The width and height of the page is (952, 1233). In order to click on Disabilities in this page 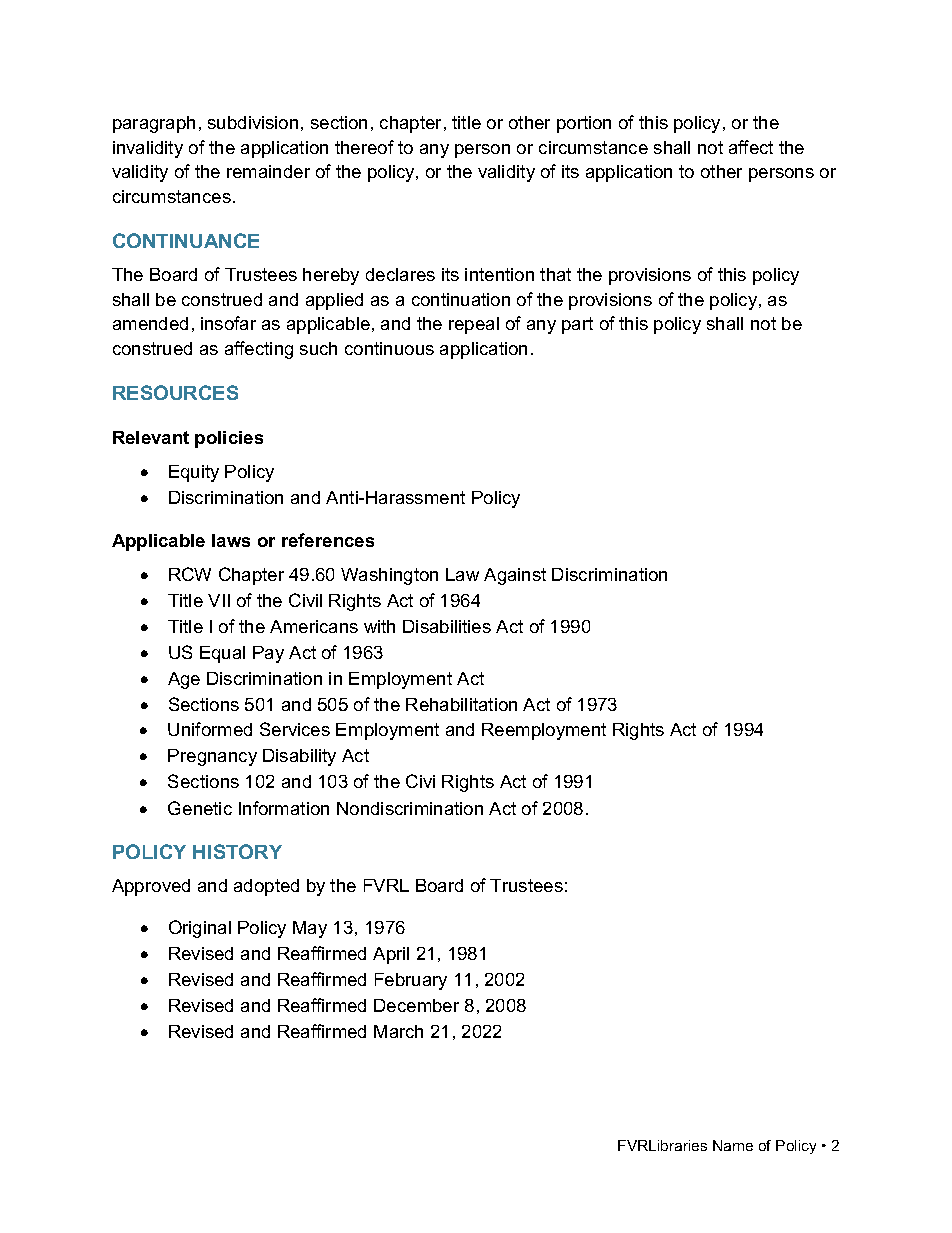, I will do `click(447, 626)`.
